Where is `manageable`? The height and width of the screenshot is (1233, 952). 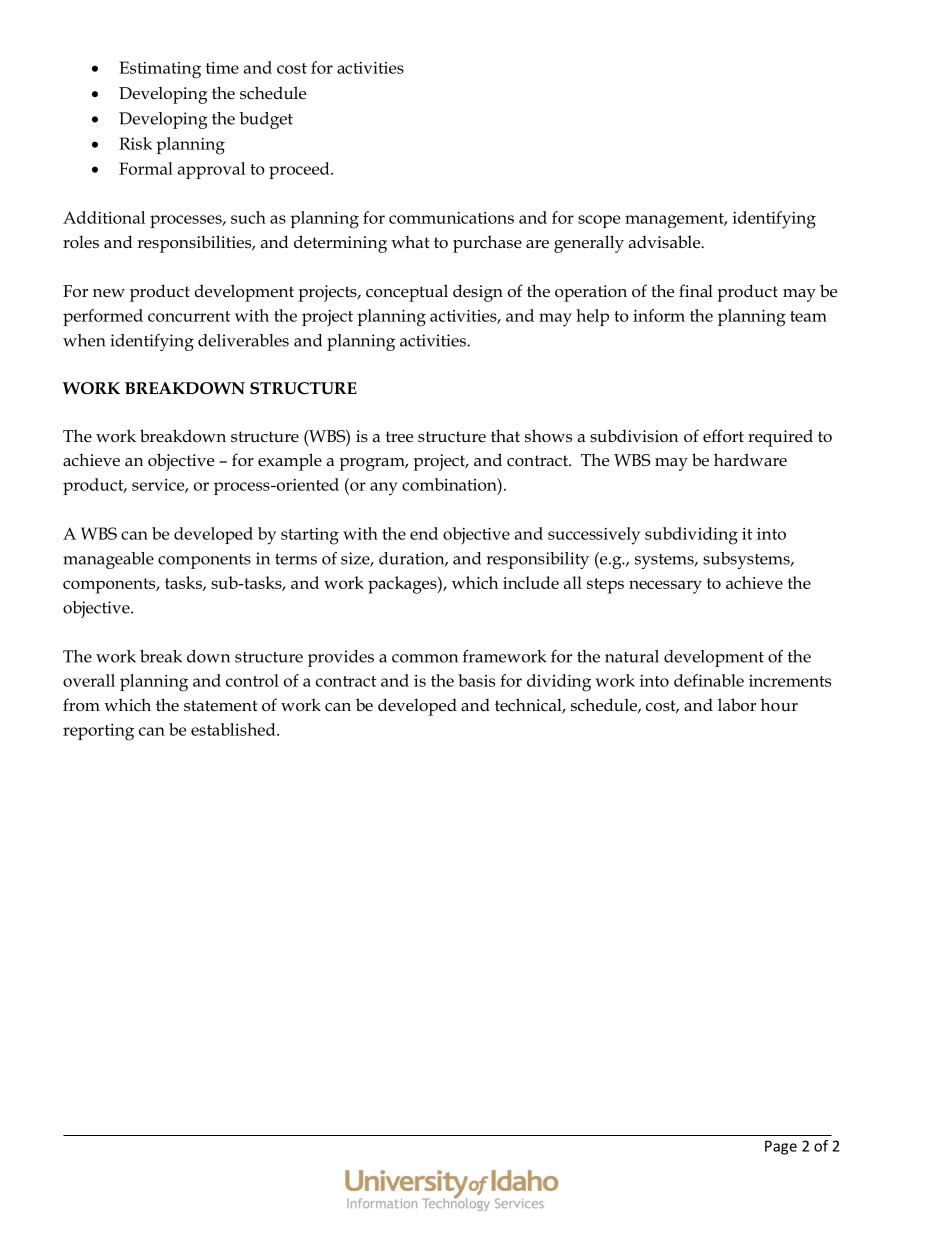
manageable is located at coordinates (108, 560).
